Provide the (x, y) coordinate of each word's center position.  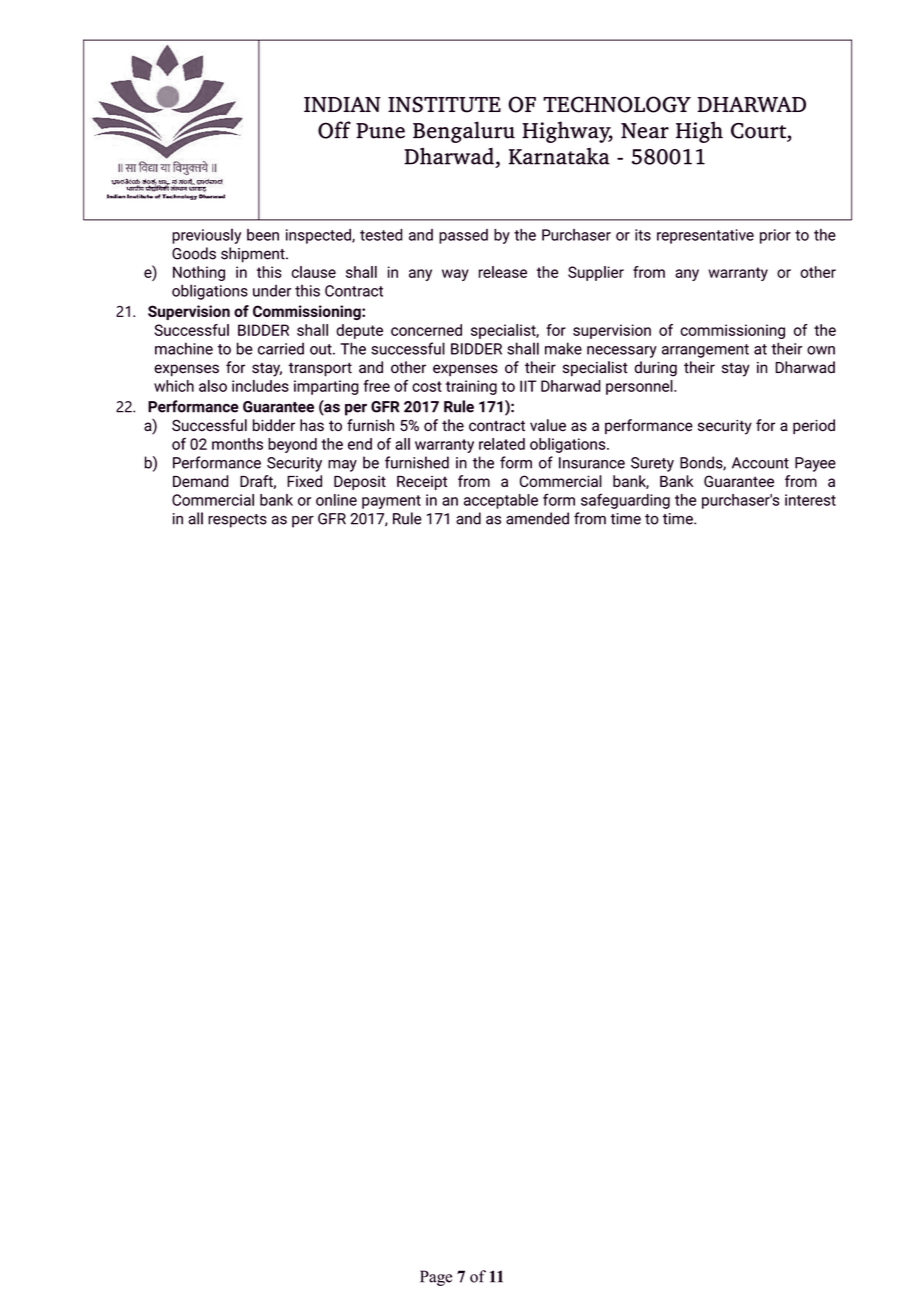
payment (391, 502)
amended (537, 518)
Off (334, 130)
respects (237, 521)
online (336, 500)
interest (810, 500)
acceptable (501, 501)
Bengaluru (464, 132)
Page (436, 1278)
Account (760, 463)
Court (759, 132)
